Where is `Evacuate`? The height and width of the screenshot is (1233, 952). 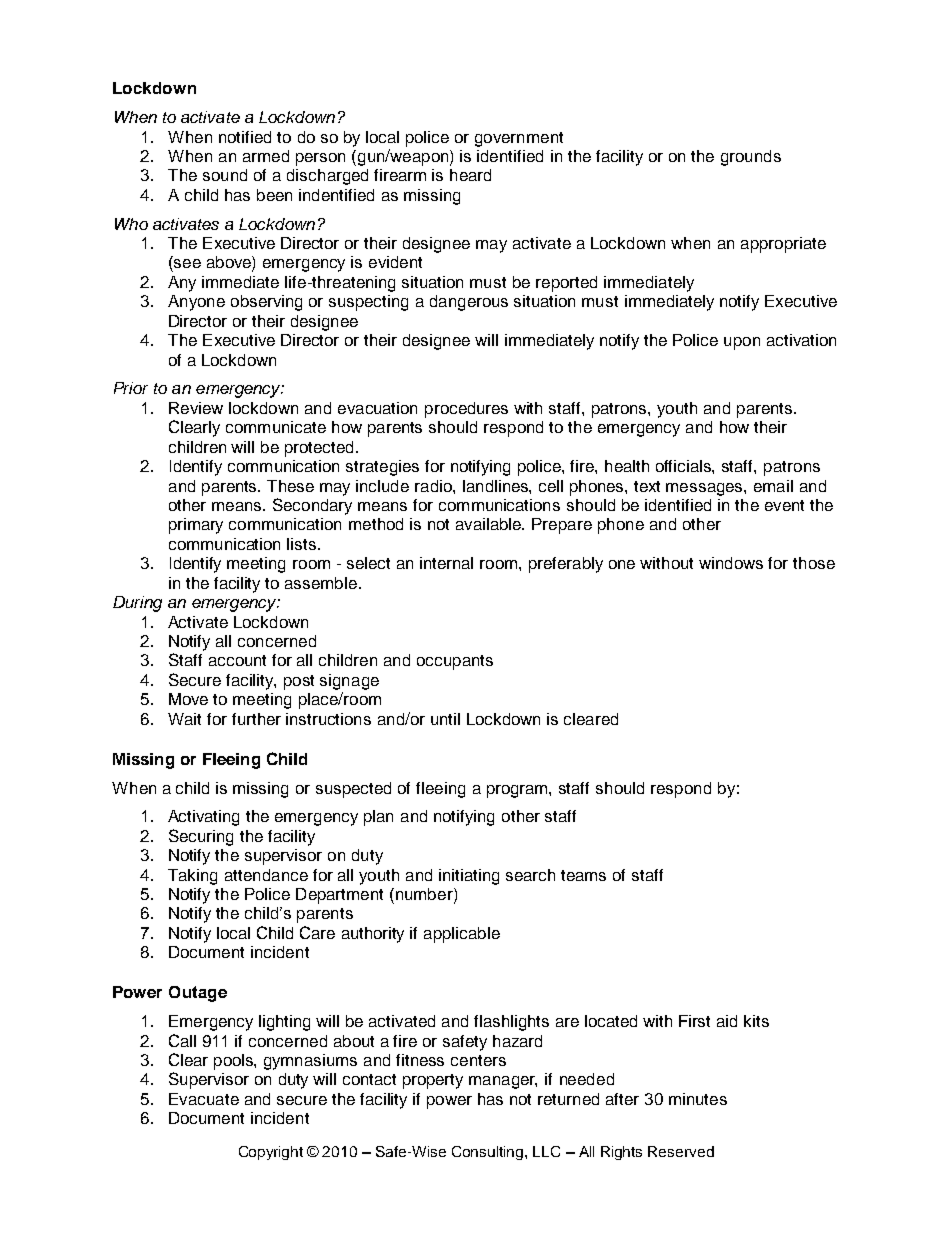
Evacuate is located at coordinates (204, 1099).
